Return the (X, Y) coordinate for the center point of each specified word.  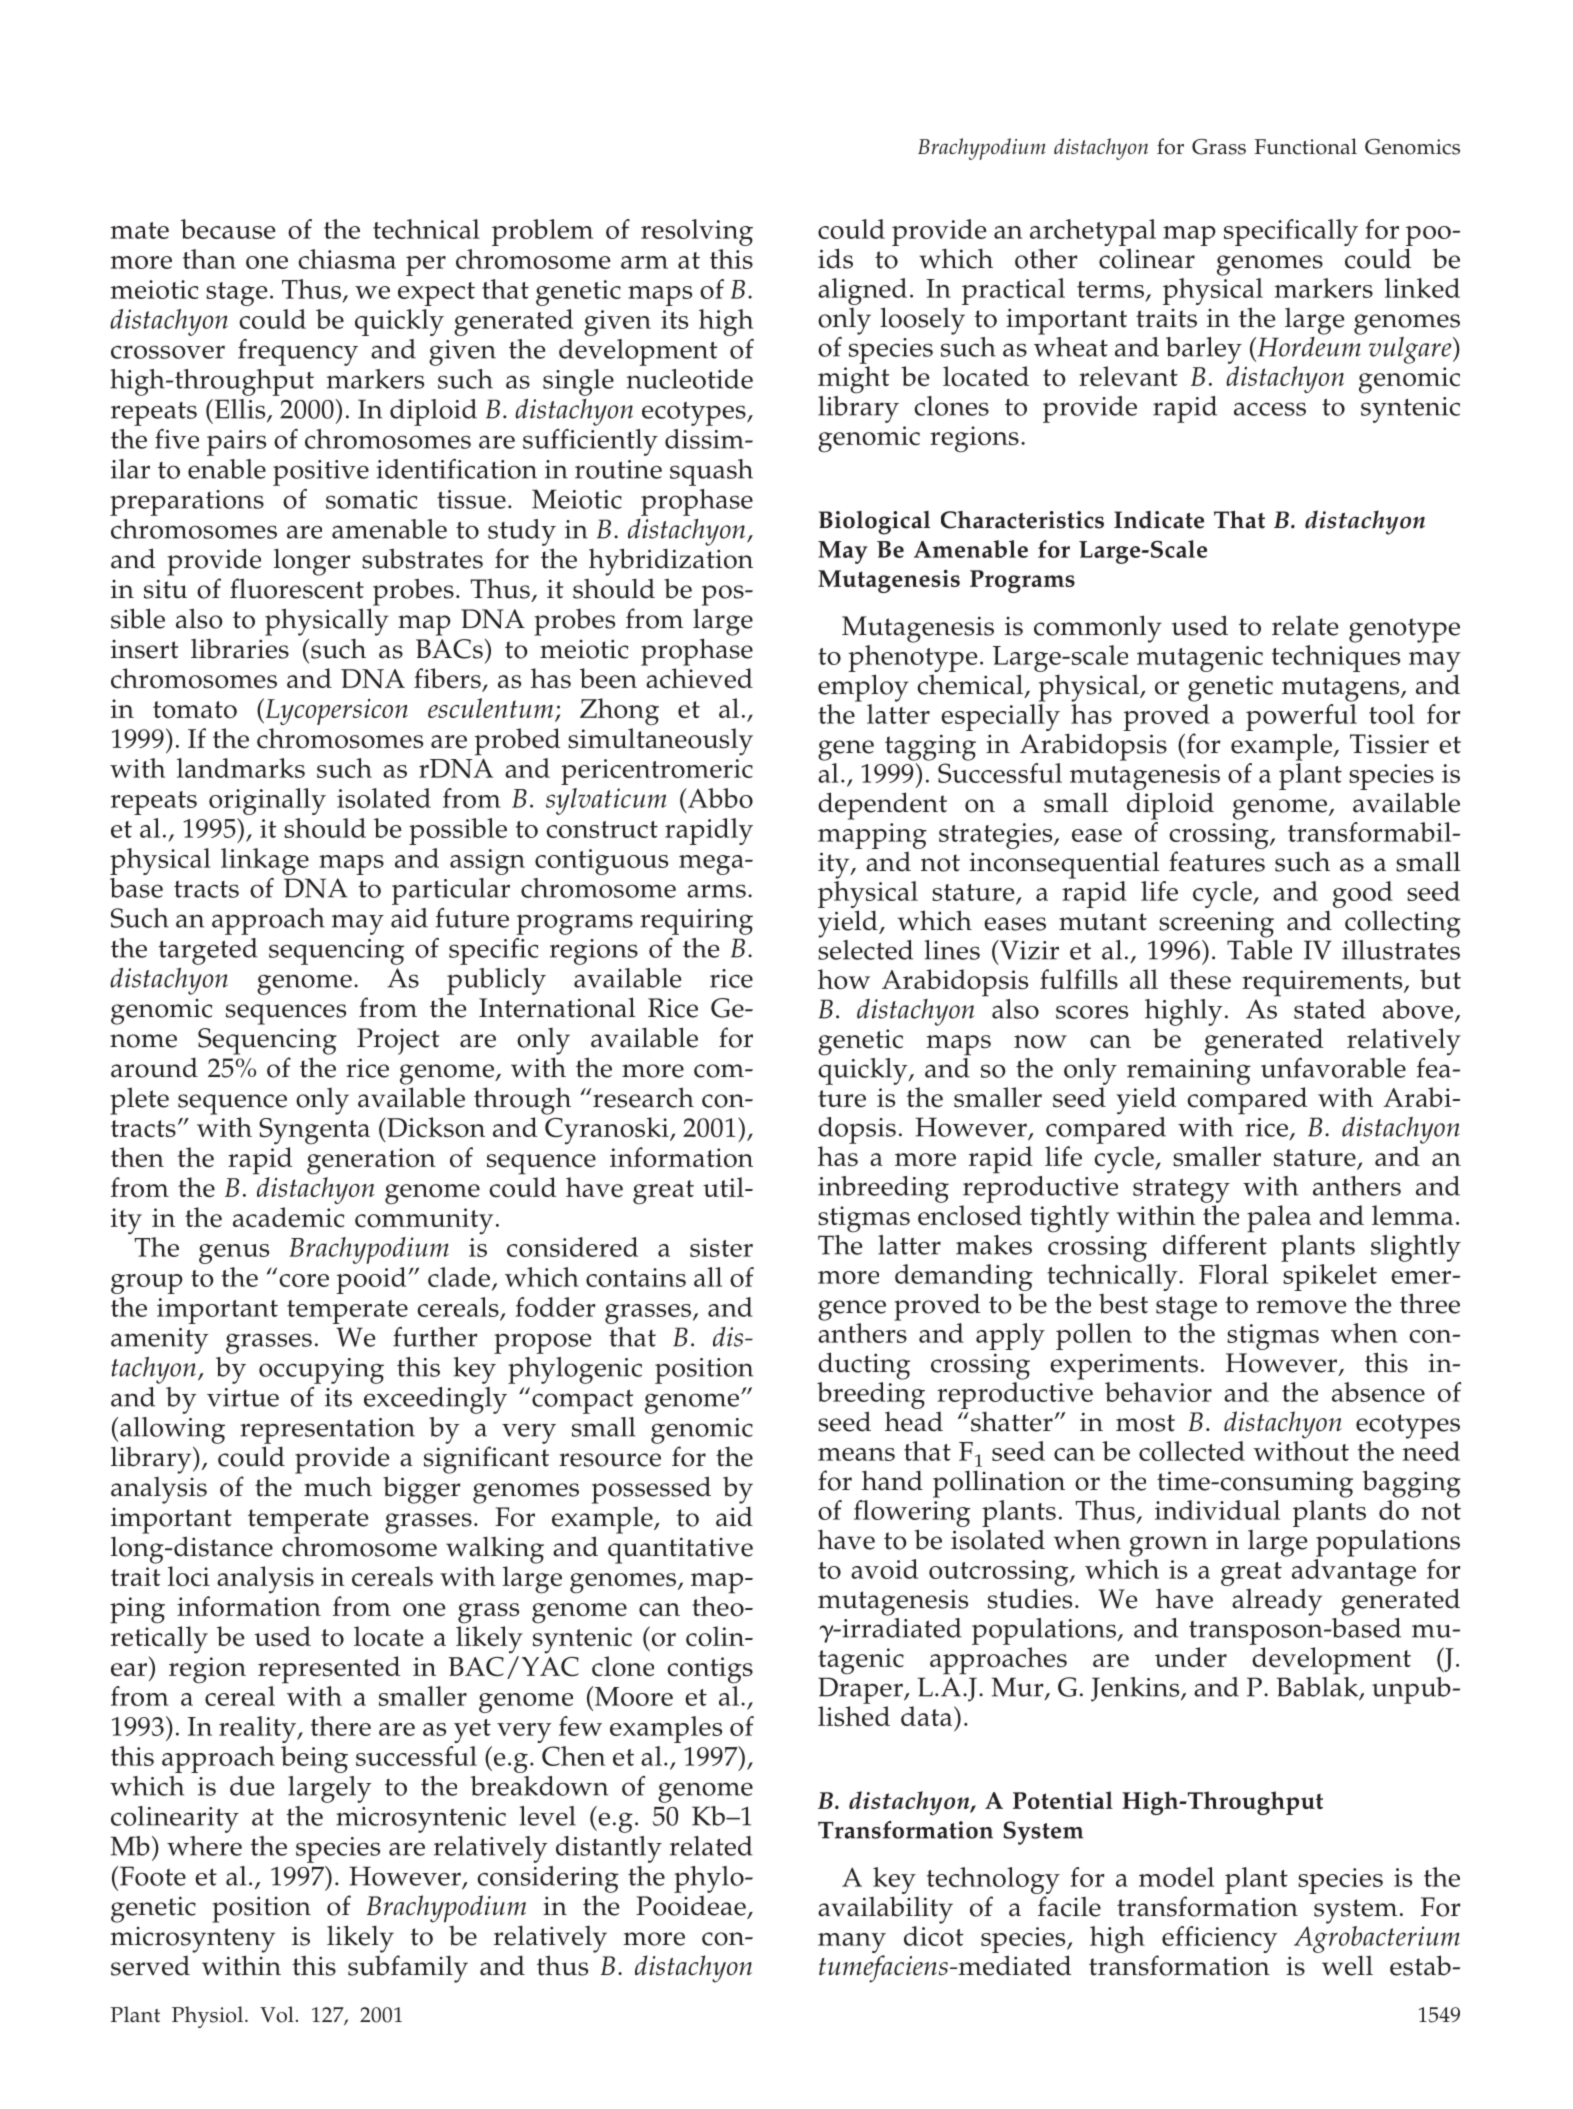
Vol (277, 2014)
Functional (1306, 146)
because (228, 229)
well (1347, 1965)
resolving (697, 232)
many (852, 1944)
